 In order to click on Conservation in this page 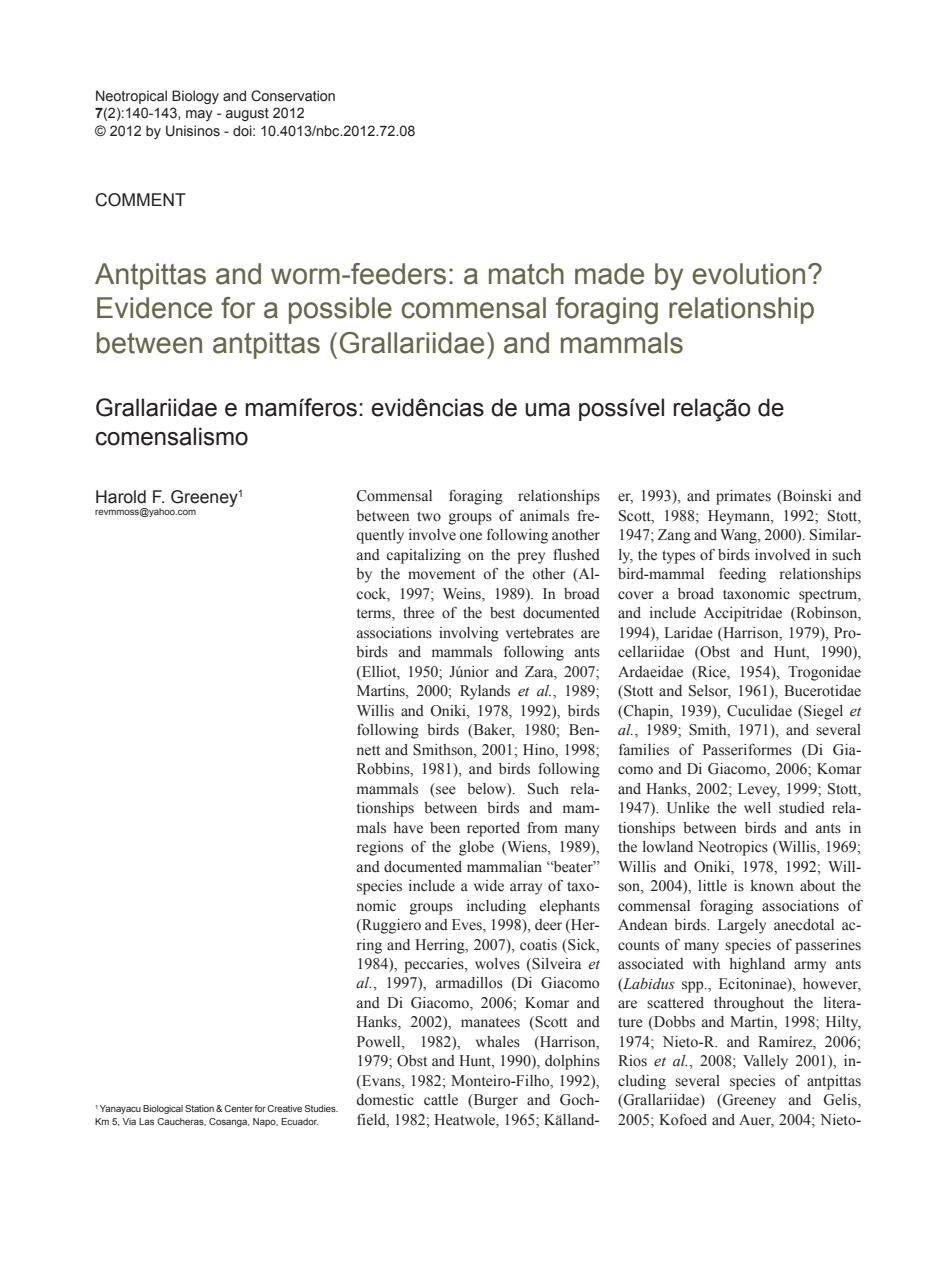, I will do `click(293, 96)`.
